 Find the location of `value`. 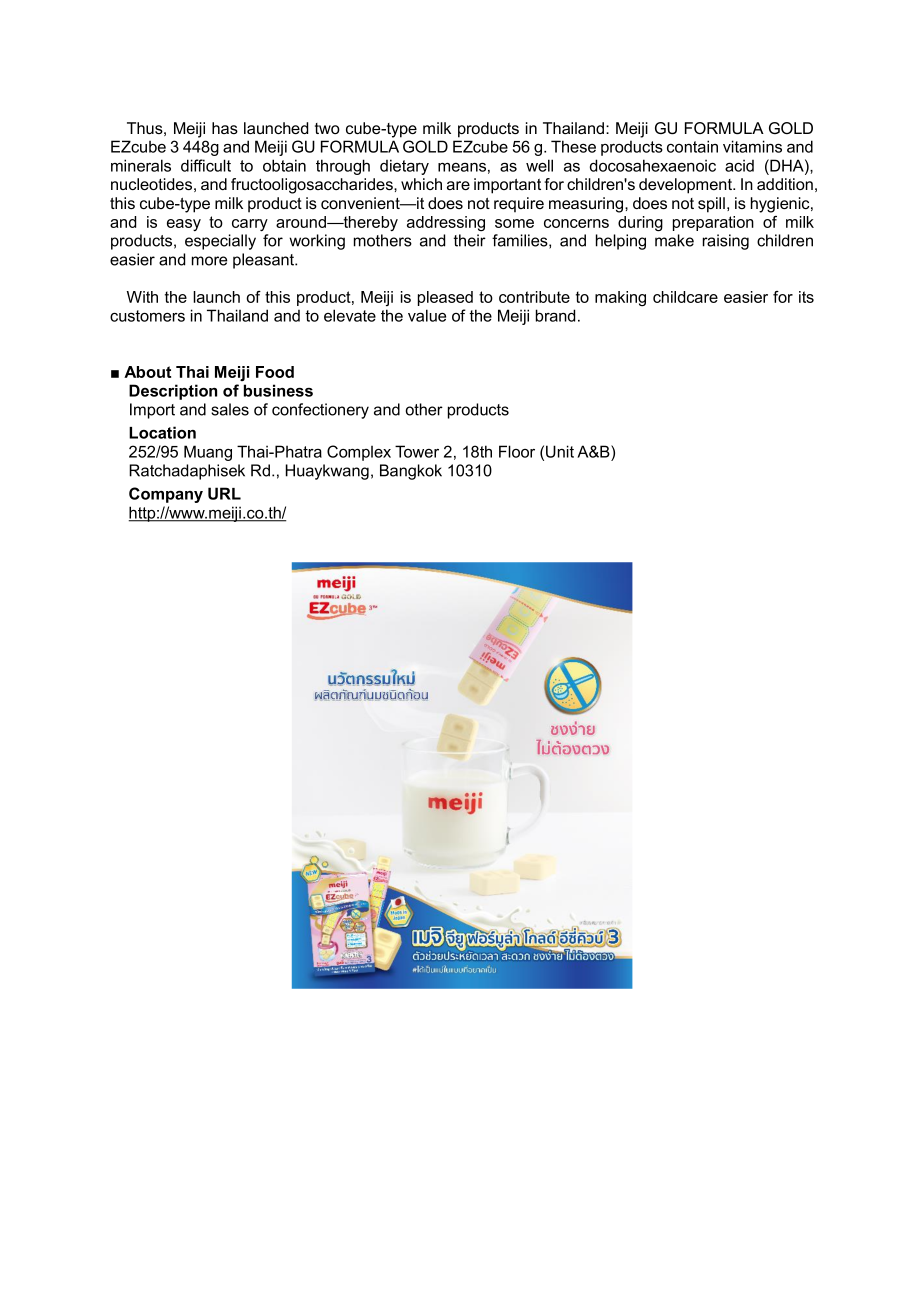

value is located at coordinates (427, 315).
